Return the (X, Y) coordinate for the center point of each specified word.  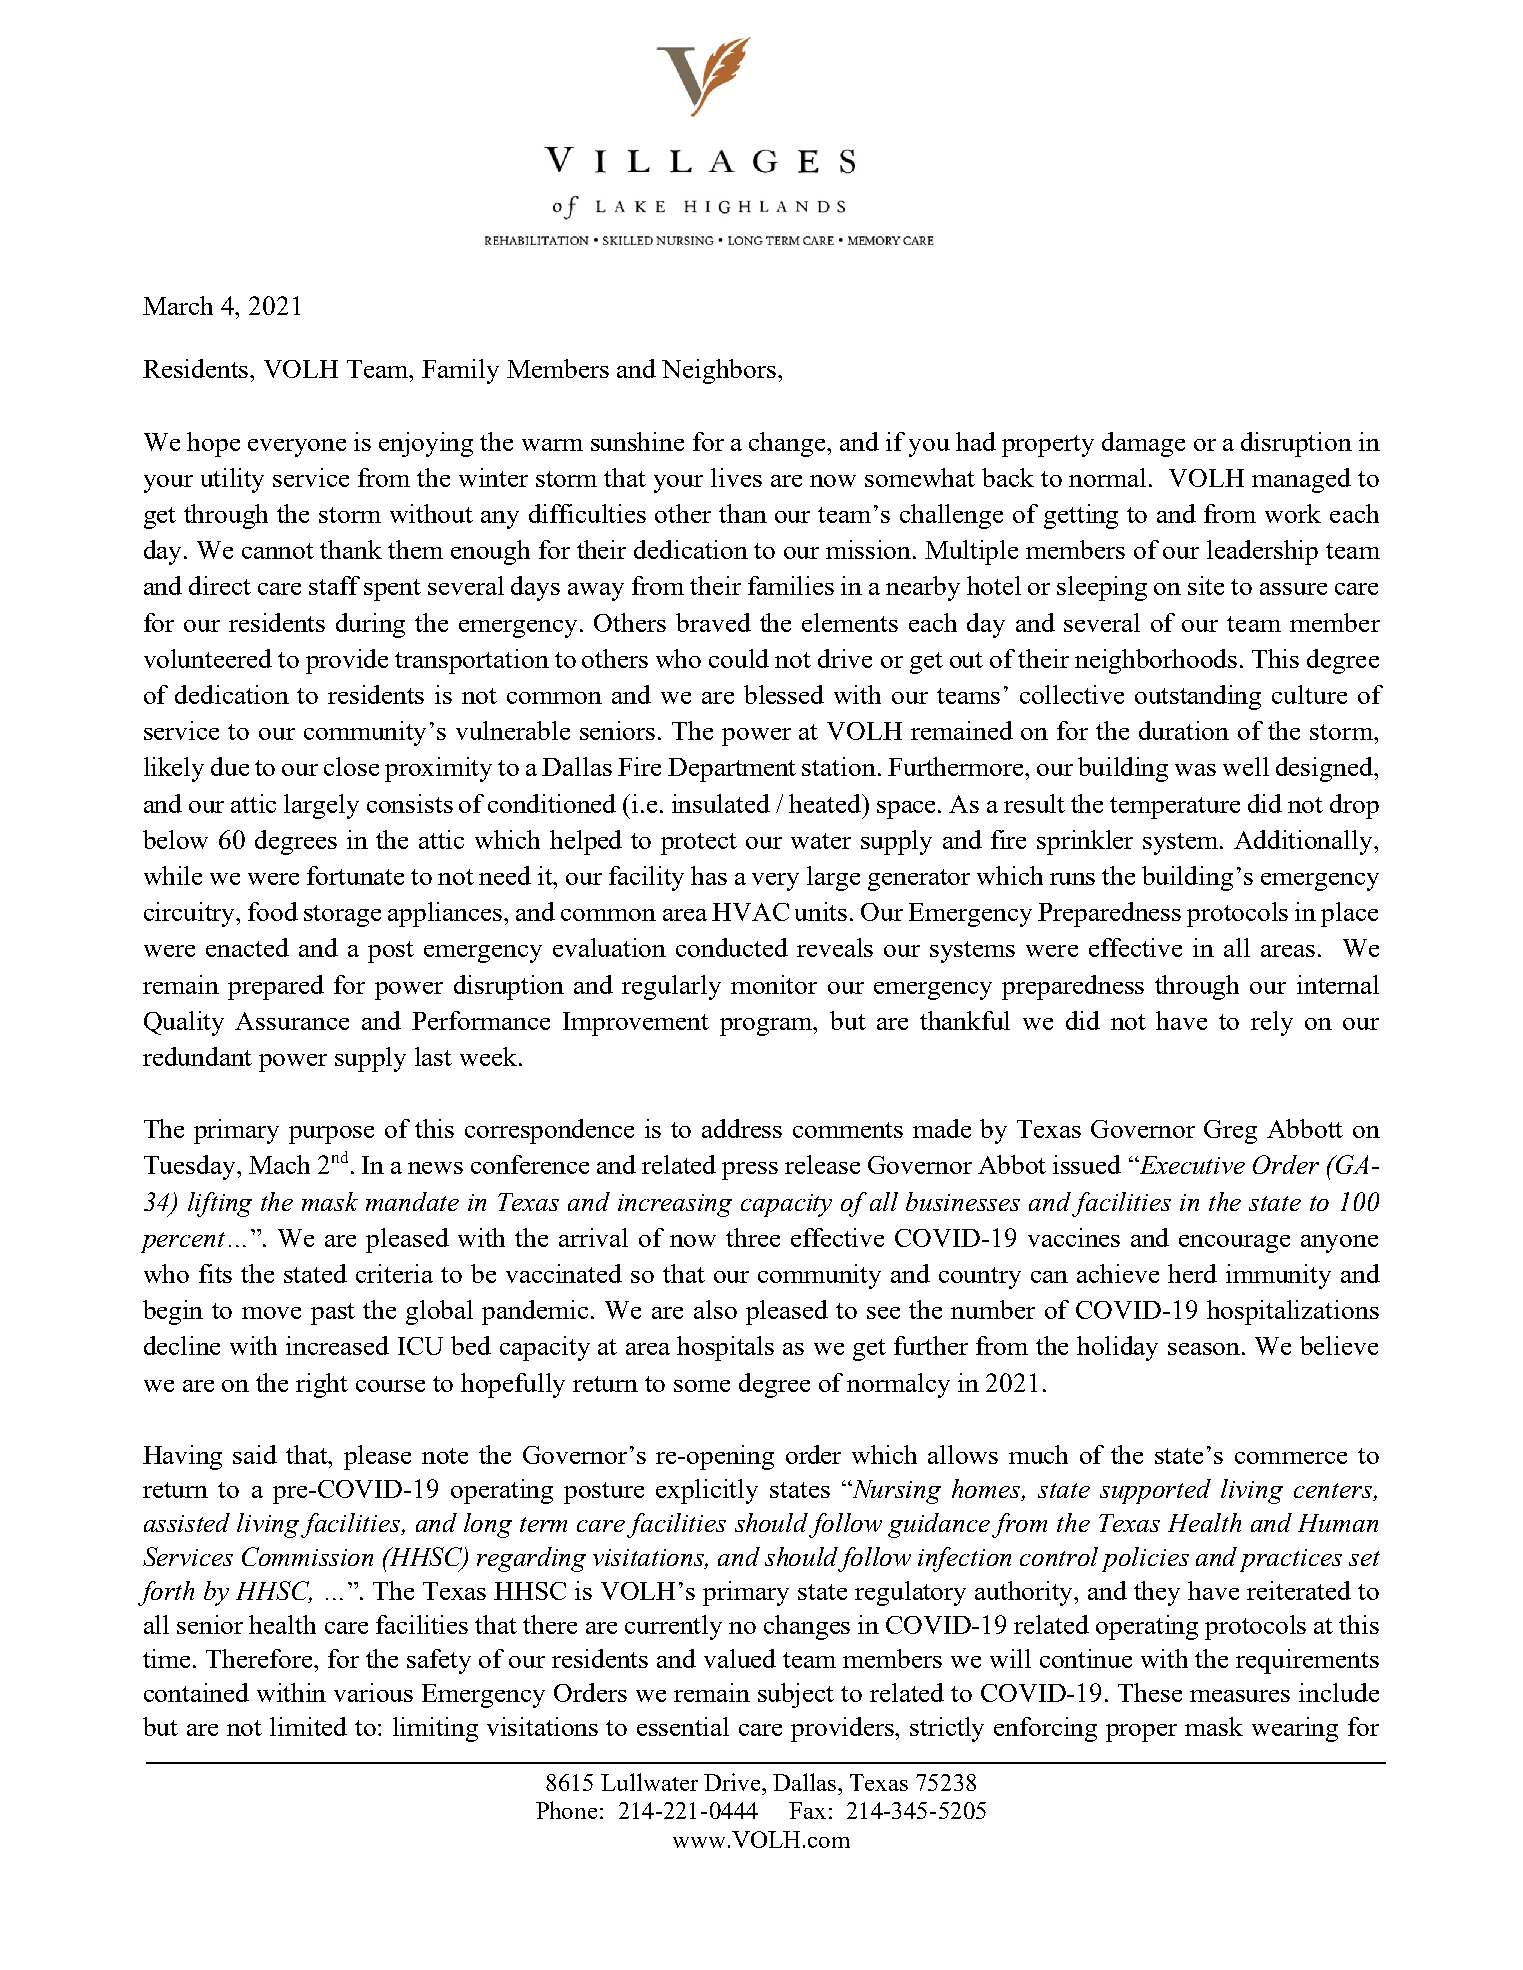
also (715, 1309)
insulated (721, 803)
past (333, 1314)
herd (1192, 1273)
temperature (1175, 808)
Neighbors (720, 371)
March (178, 305)
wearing (1295, 1729)
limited (308, 1726)
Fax (807, 1810)
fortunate (355, 875)
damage (1143, 444)
